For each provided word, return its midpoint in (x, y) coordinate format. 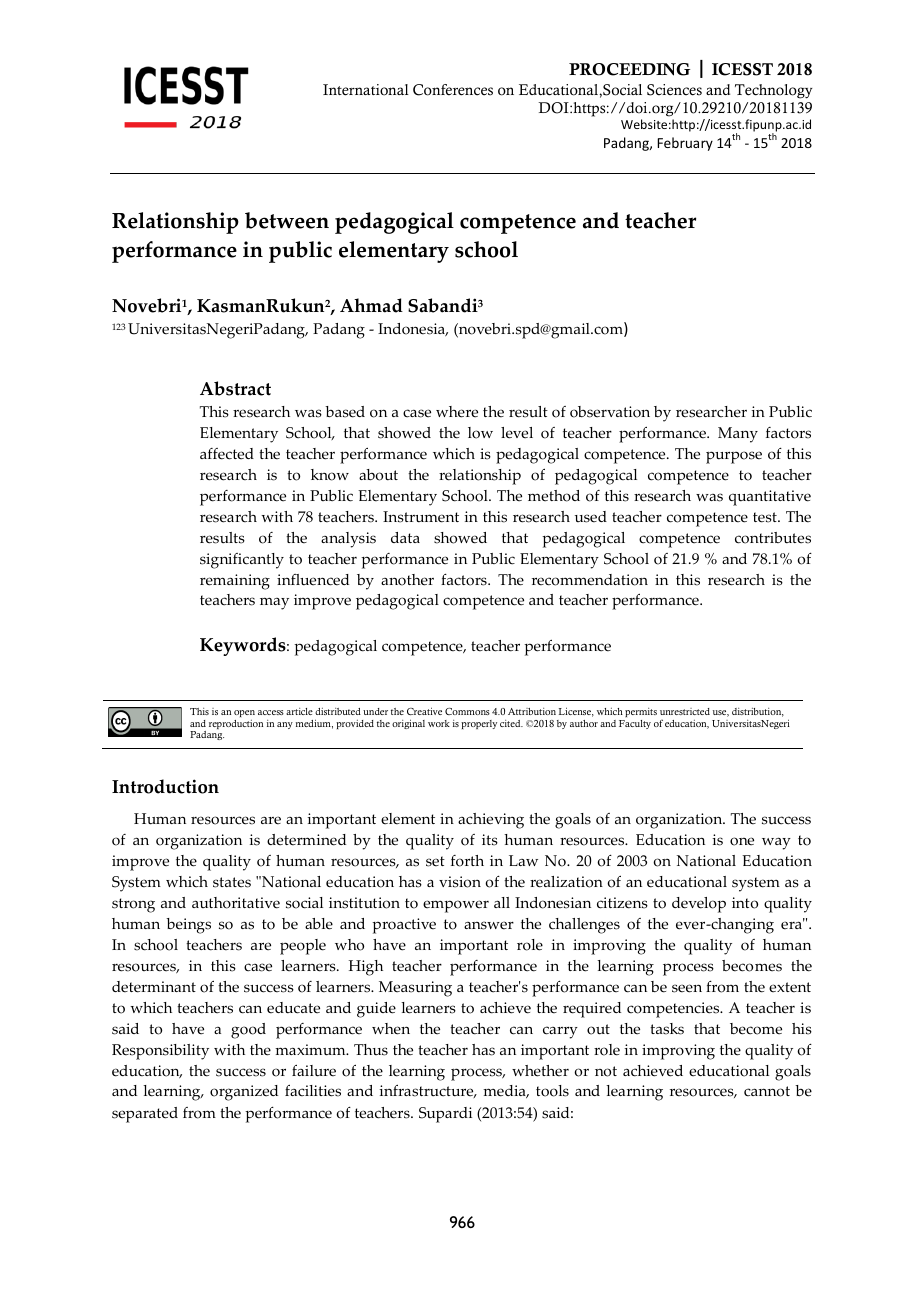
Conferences (453, 90)
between (287, 220)
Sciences (674, 90)
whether (540, 1071)
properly (479, 724)
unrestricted (685, 711)
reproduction (236, 724)
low (480, 433)
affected (227, 454)
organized (244, 1093)
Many (738, 435)
